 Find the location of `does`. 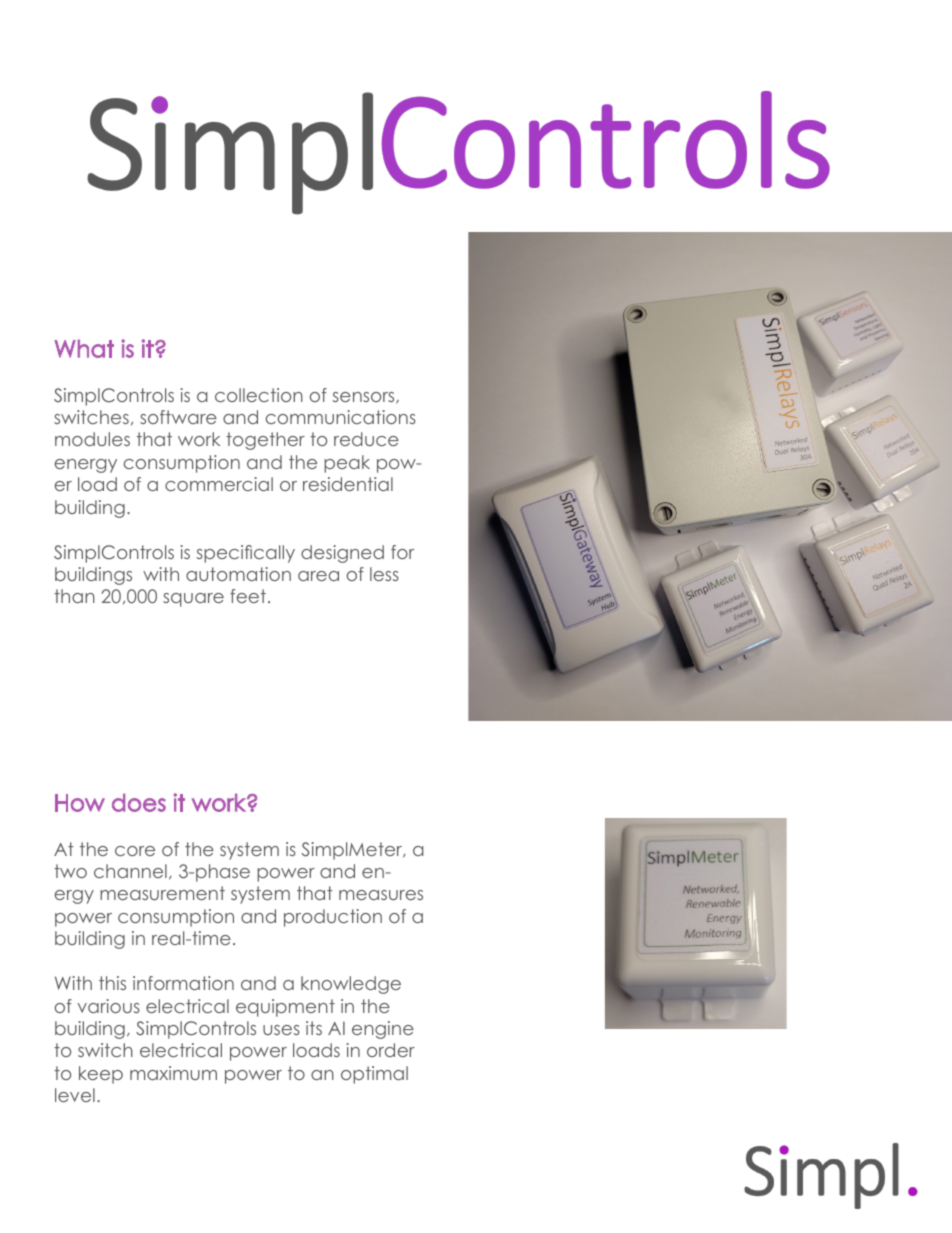

does is located at coordinates (139, 802).
